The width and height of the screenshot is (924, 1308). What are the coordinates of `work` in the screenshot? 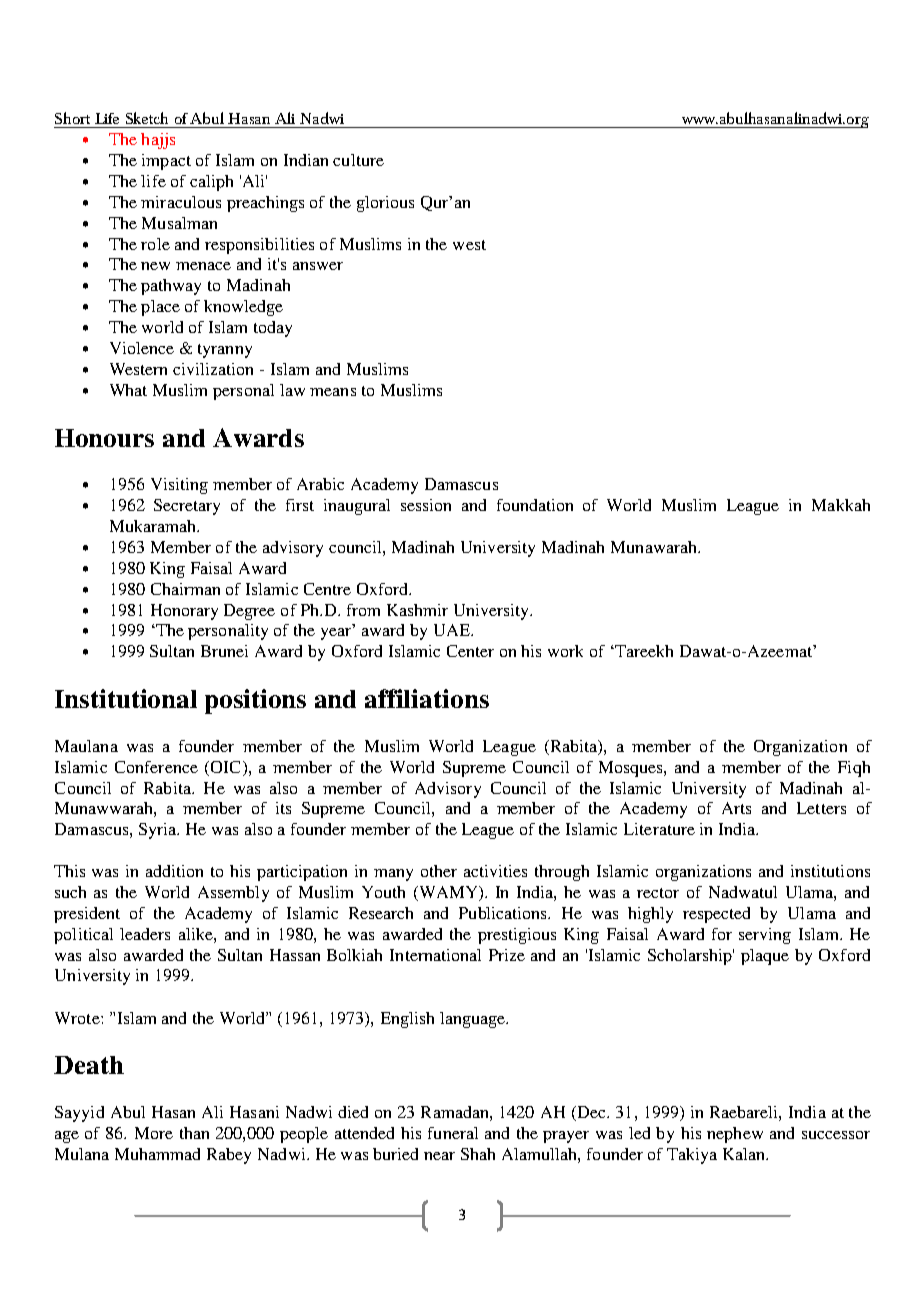 It's located at (565, 651).
